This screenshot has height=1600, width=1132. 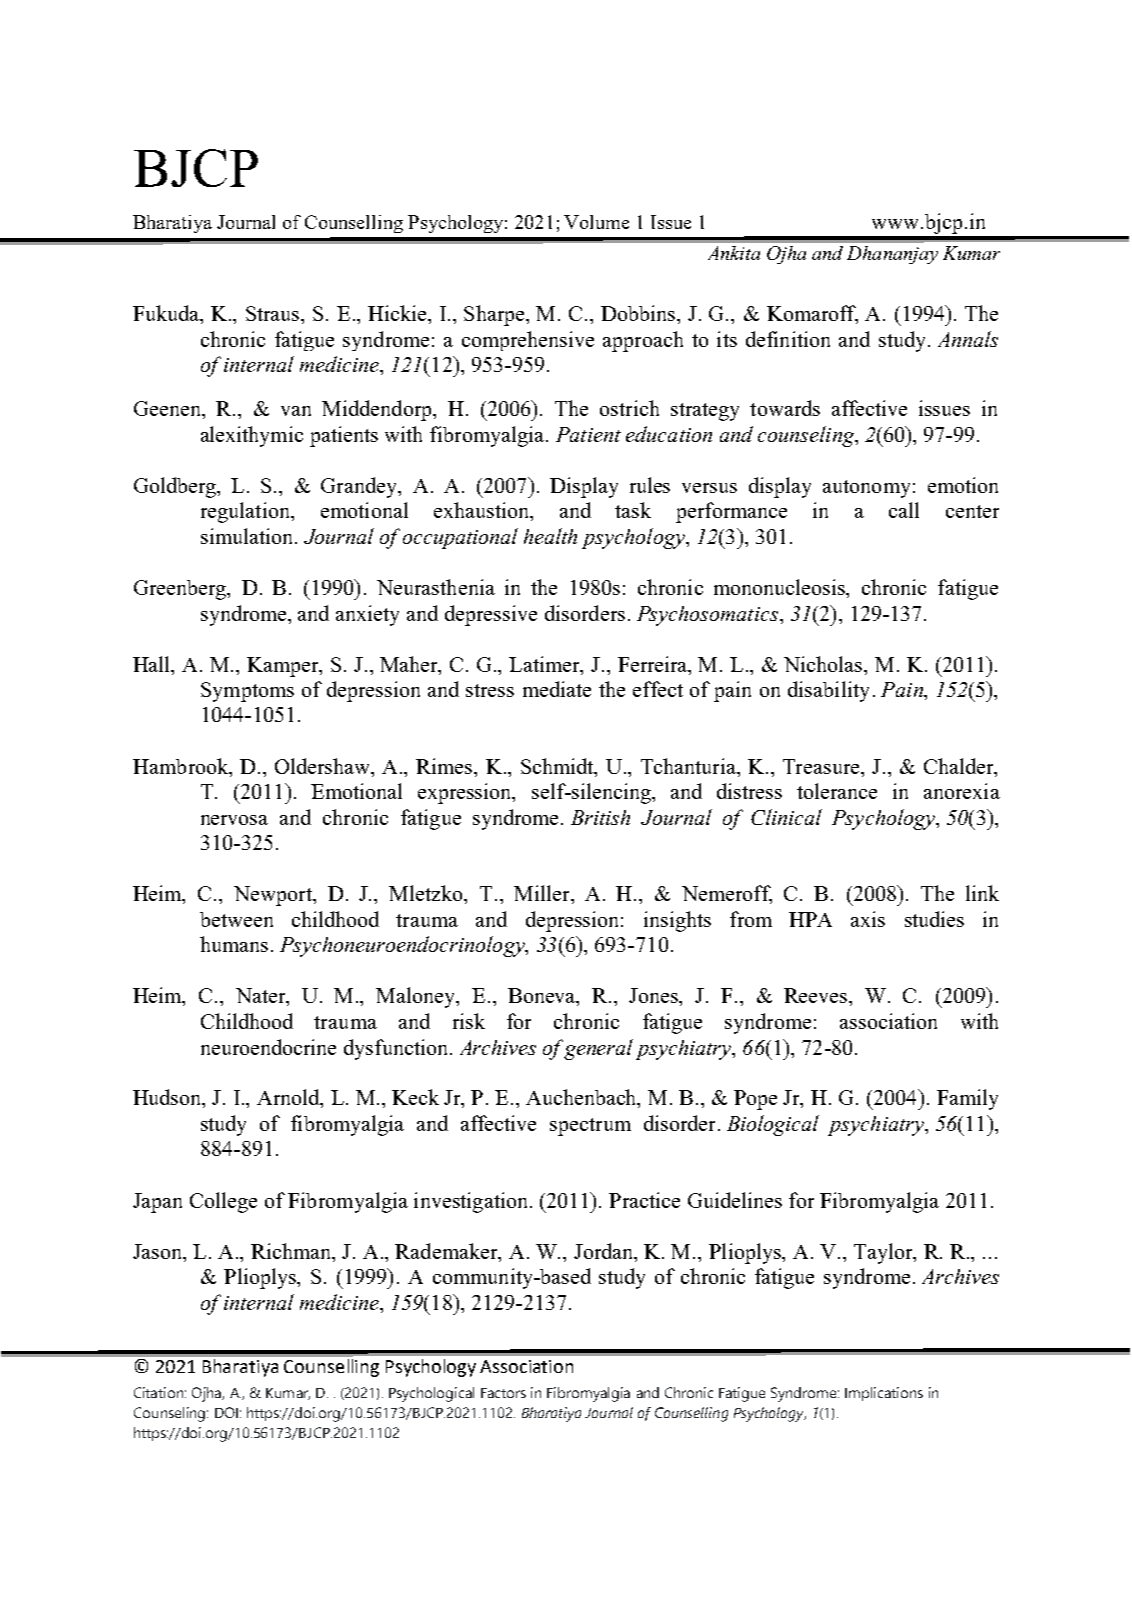 What do you see at coordinates (292, 1251) in the screenshot?
I see `Richman` at bounding box center [292, 1251].
